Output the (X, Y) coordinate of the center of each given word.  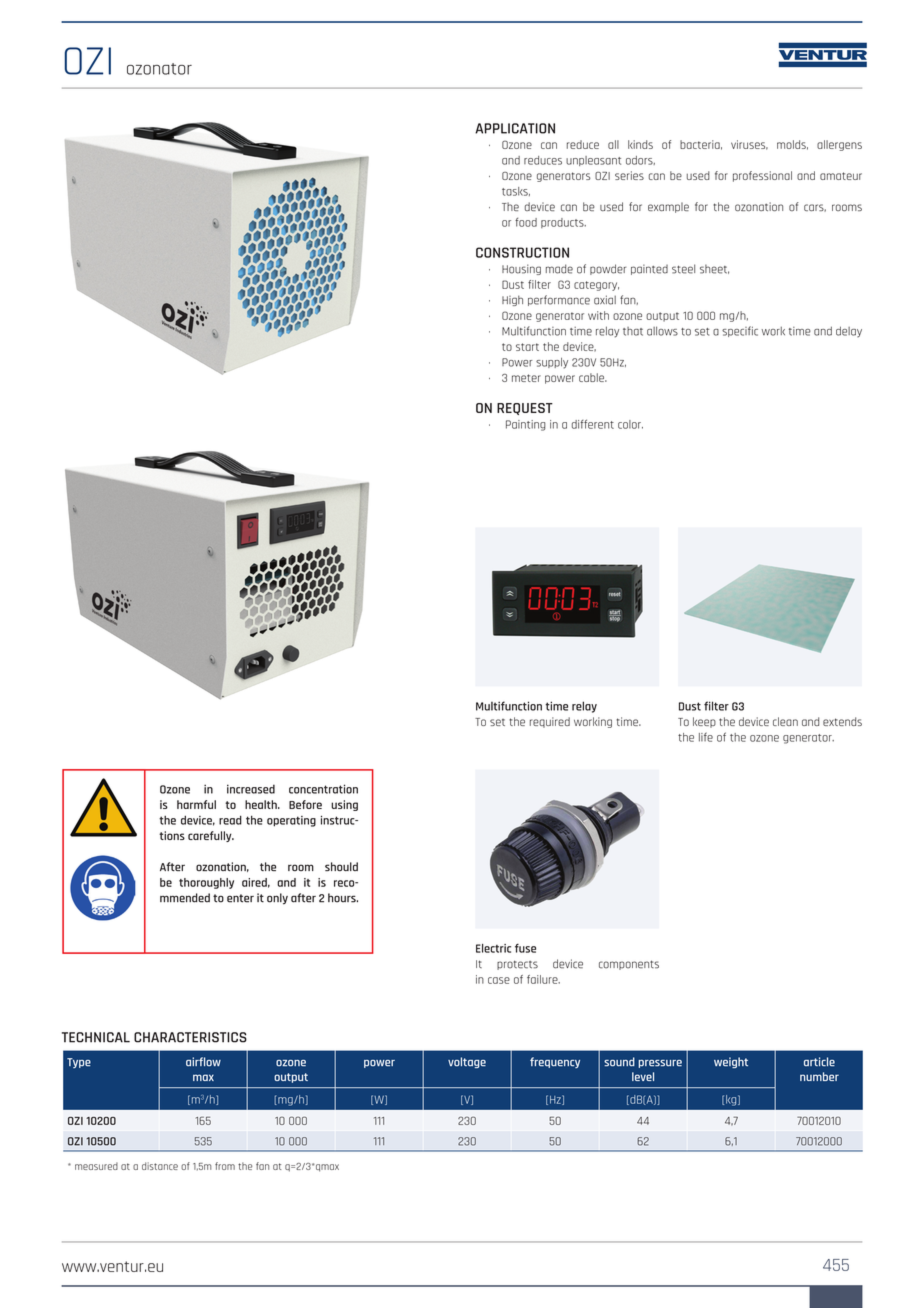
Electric (493, 948)
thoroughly (206, 883)
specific (740, 331)
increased (251, 789)
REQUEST (525, 409)
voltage (467, 1062)
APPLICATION (515, 128)
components (629, 965)
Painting (526, 425)
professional (762, 176)
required (550, 722)
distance (160, 1166)
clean (785, 721)
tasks (516, 191)
